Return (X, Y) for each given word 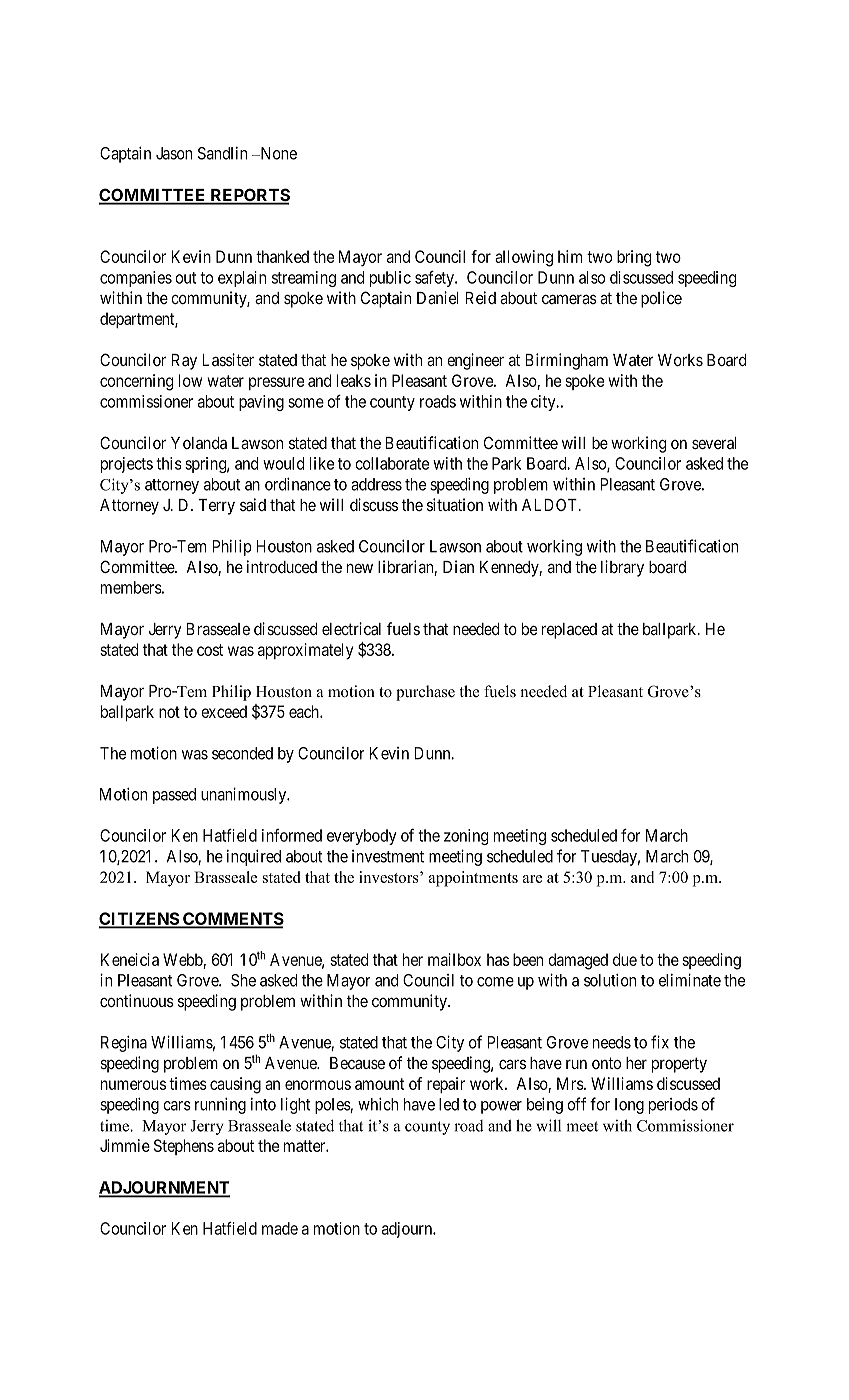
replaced (569, 631)
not (169, 712)
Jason (174, 153)
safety (436, 279)
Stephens (184, 1147)
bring (634, 258)
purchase (425, 693)
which (378, 1104)
